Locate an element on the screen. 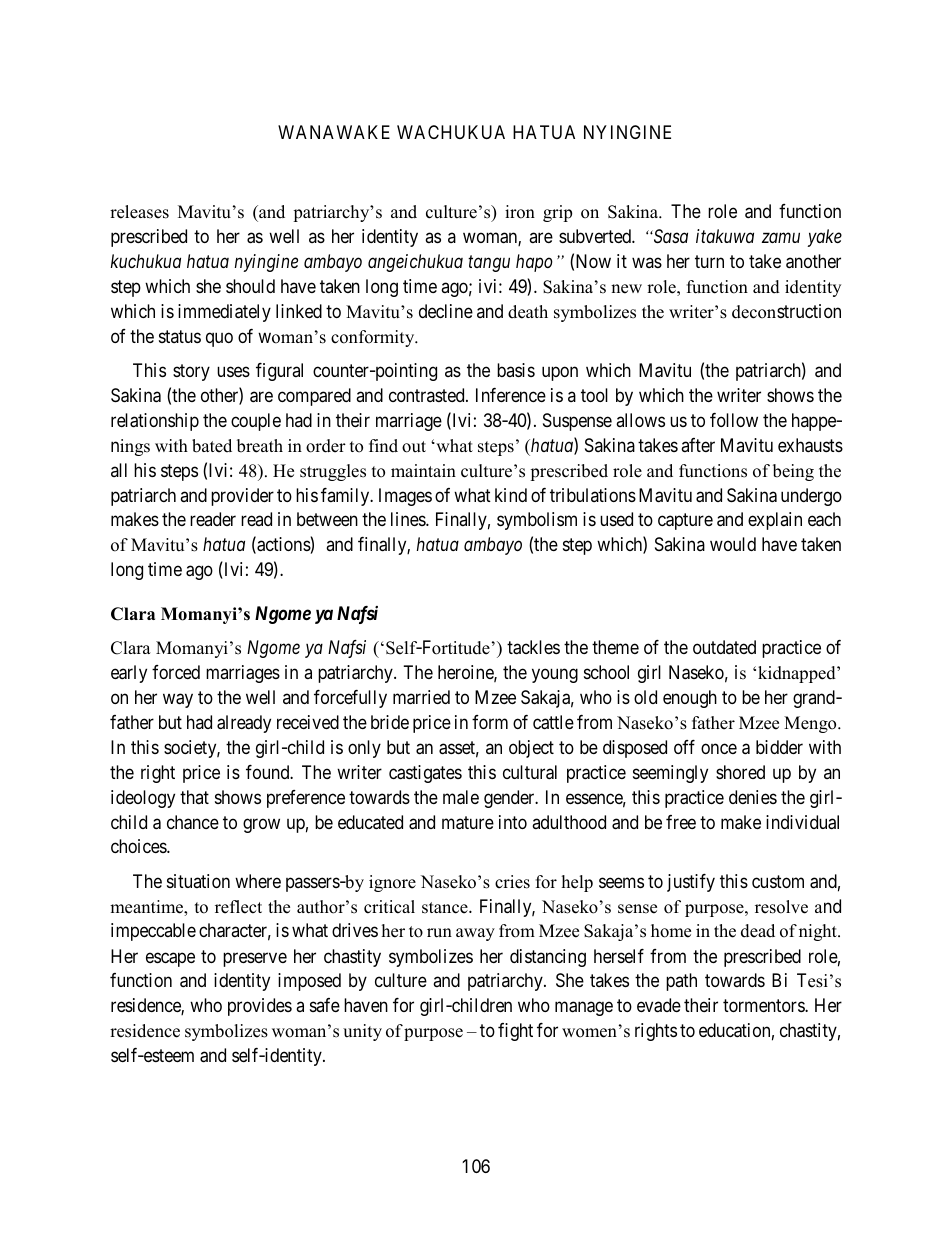 The width and height of the screenshot is (952, 1233). turn is located at coordinates (709, 261).
